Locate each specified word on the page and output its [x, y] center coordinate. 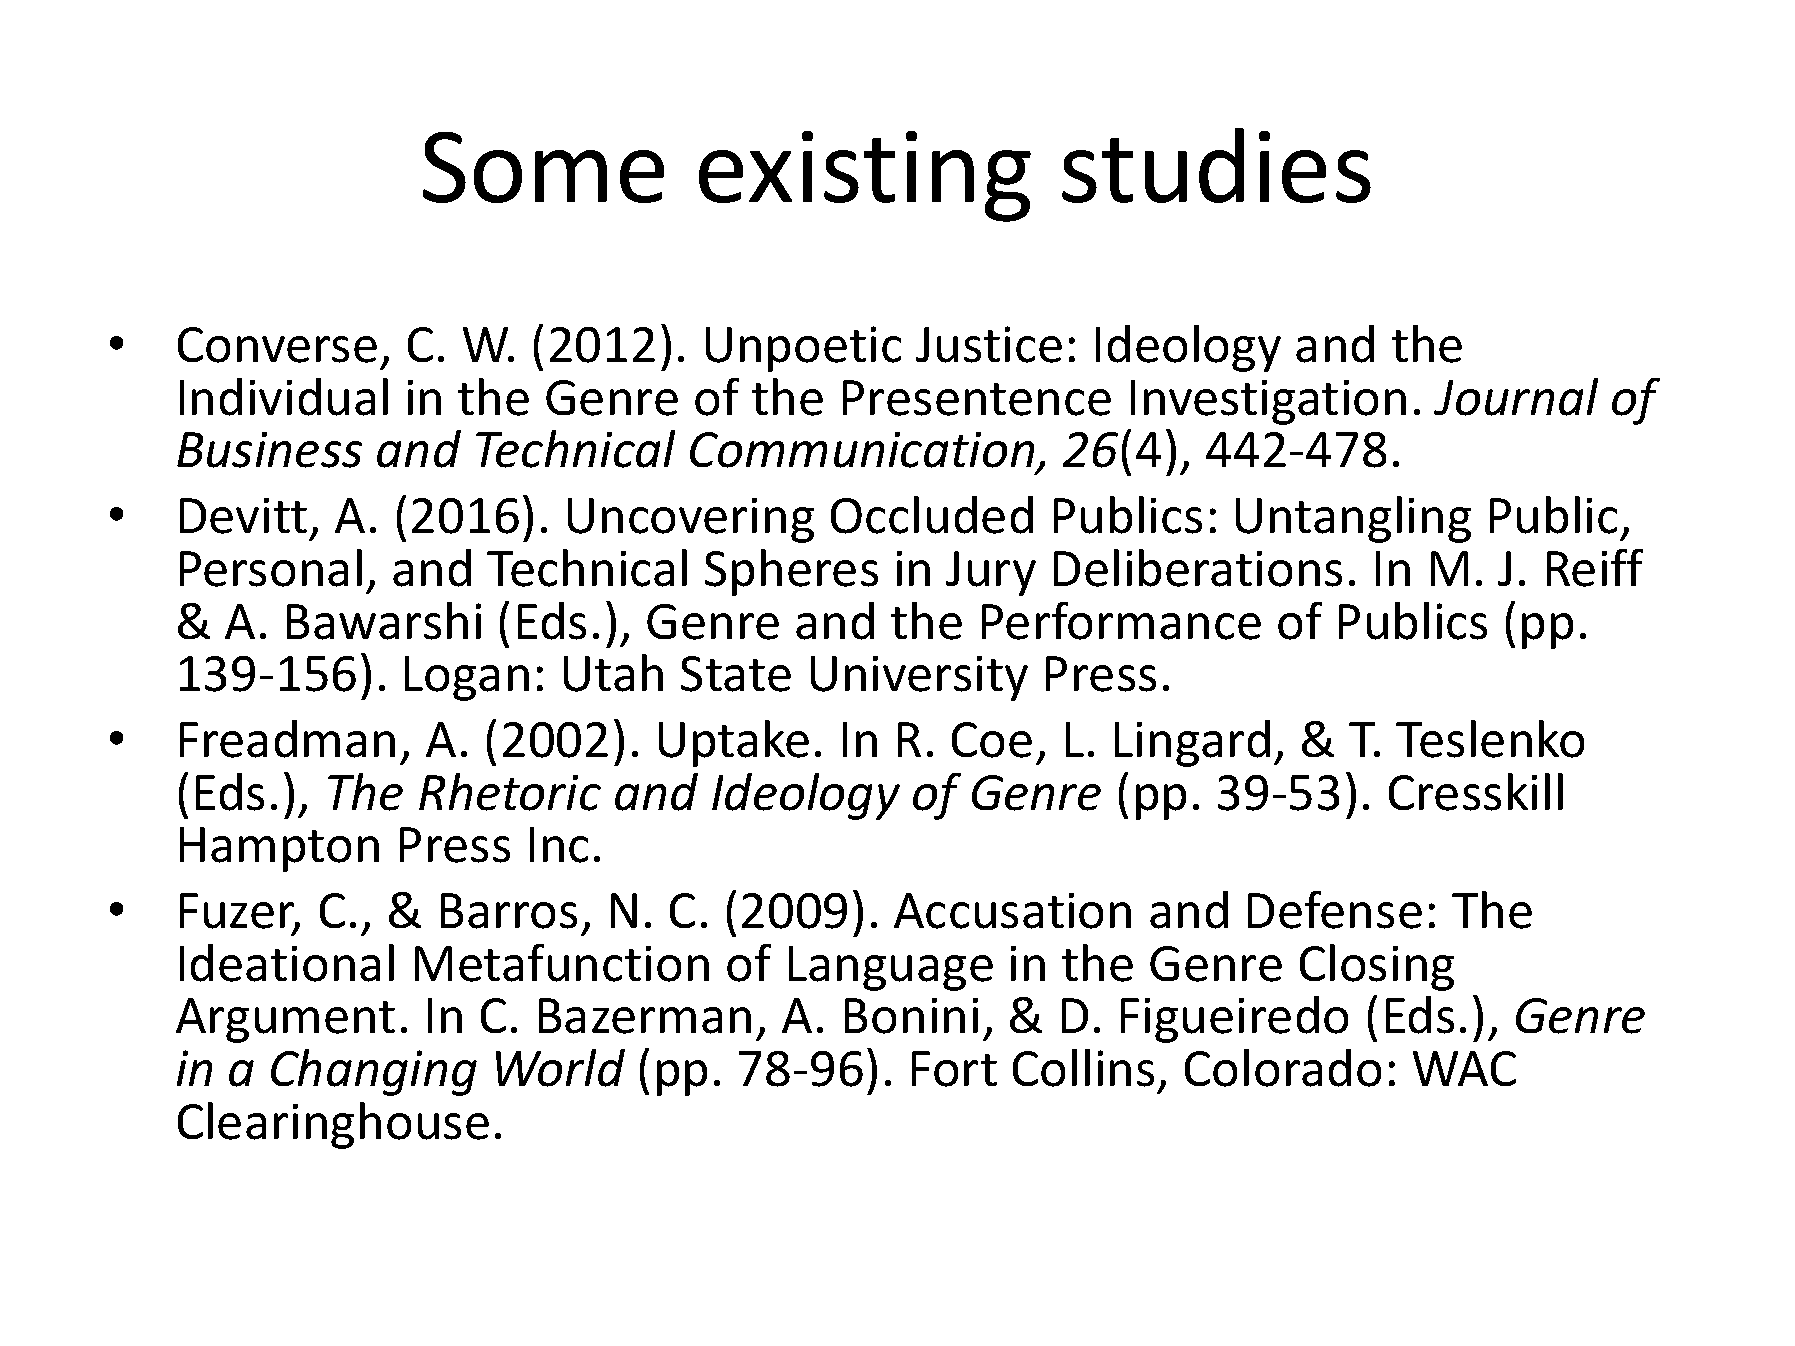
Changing [374, 1072]
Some [543, 167]
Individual [284, 397]
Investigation [1268, 402]
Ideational [287, 963]
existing [865, 176]
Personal [271, 568]
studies [1216, 165]
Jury [991, 573]
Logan [467, 678]
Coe [992, 740]
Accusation [1012, 911]
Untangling [1353, 519]
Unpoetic [803, 349]
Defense [1335, 910]
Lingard [1192, 743]
